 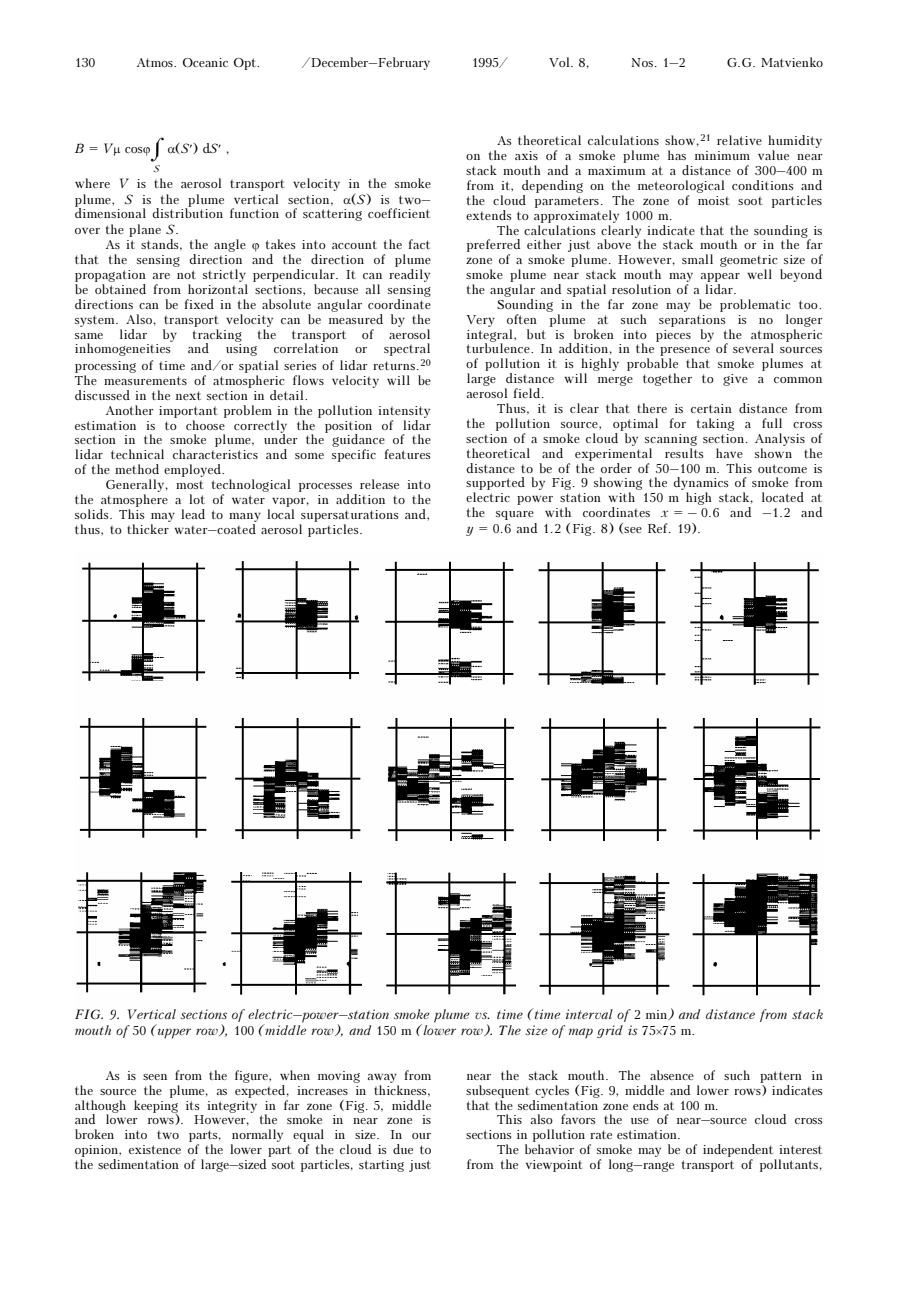 I want to click on axis, so click(x=526, y=155).
